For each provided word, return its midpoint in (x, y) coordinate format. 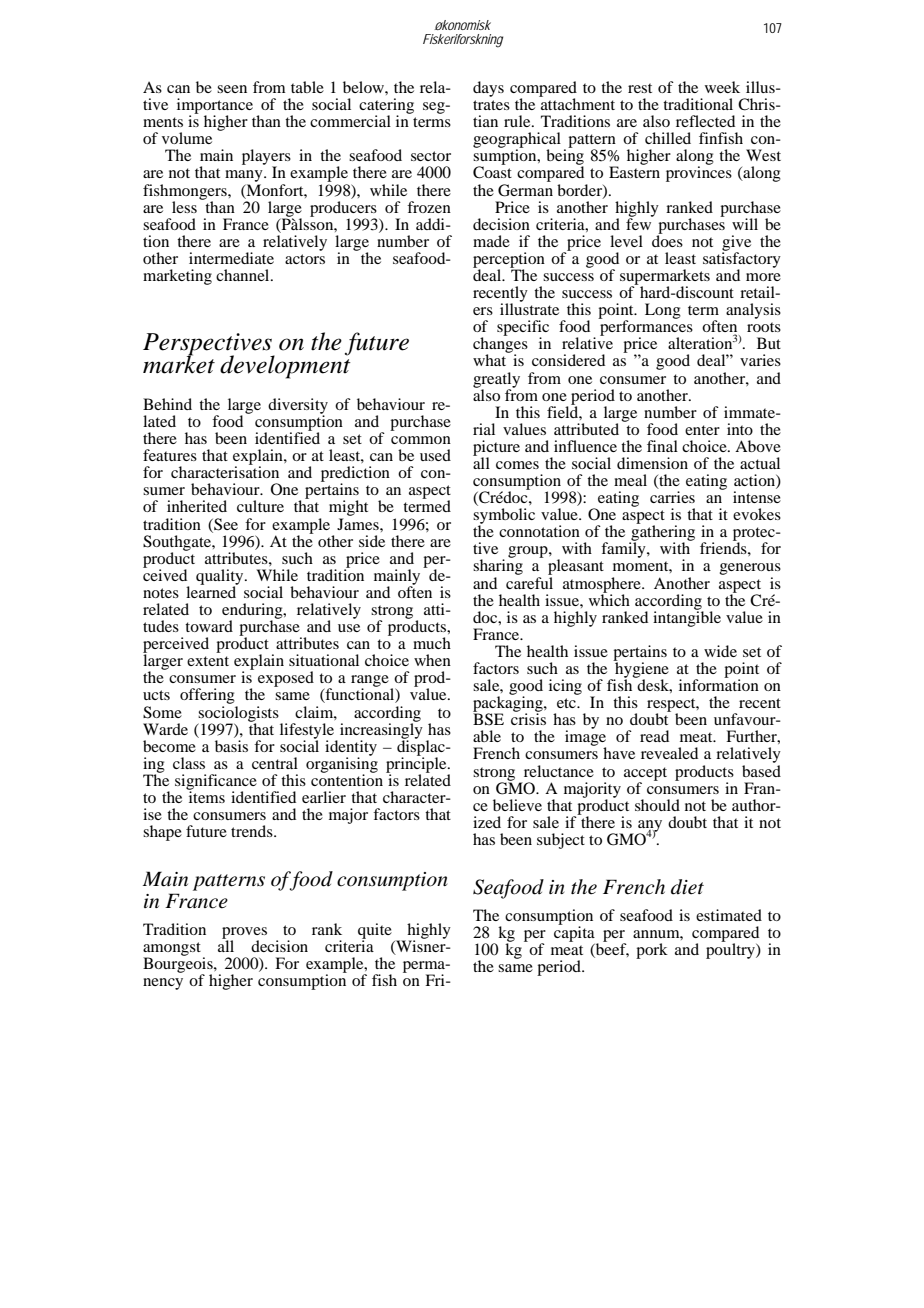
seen (232, 89)
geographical (517, 141)
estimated (729, 915)
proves (244, 934)
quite (375, 932)
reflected (705, 121)
